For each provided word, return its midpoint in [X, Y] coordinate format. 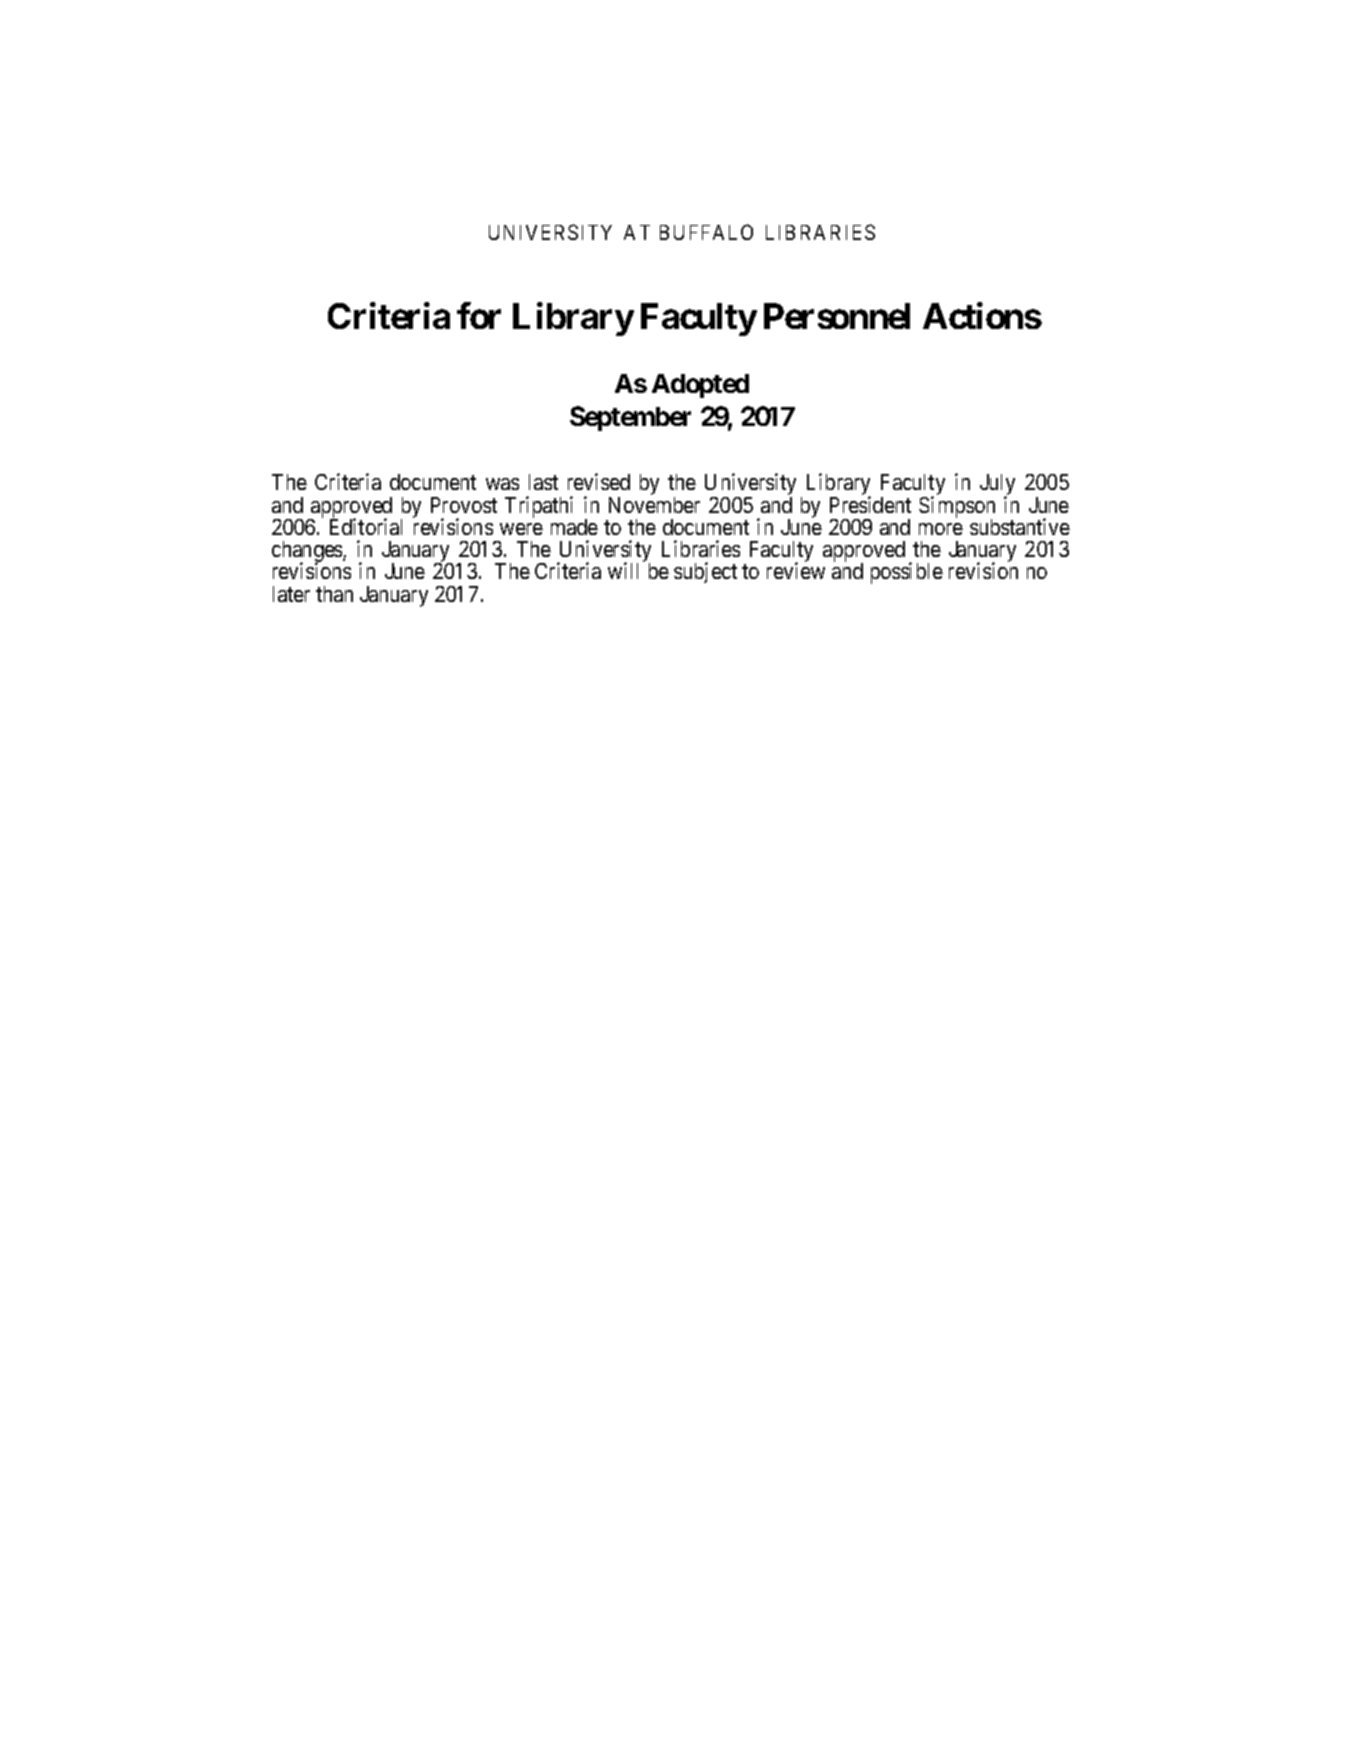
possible [907, 573]
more [941, 529]
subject [705, 572]
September [630, 418]
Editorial [366, 526]
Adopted [700, 386]
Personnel [837, 316]
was [502, 484]
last [543, 482]
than [334, 594]
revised [599, 481]
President [870, 504]
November [654, 505]
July [997, 486]
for [479, 316]
